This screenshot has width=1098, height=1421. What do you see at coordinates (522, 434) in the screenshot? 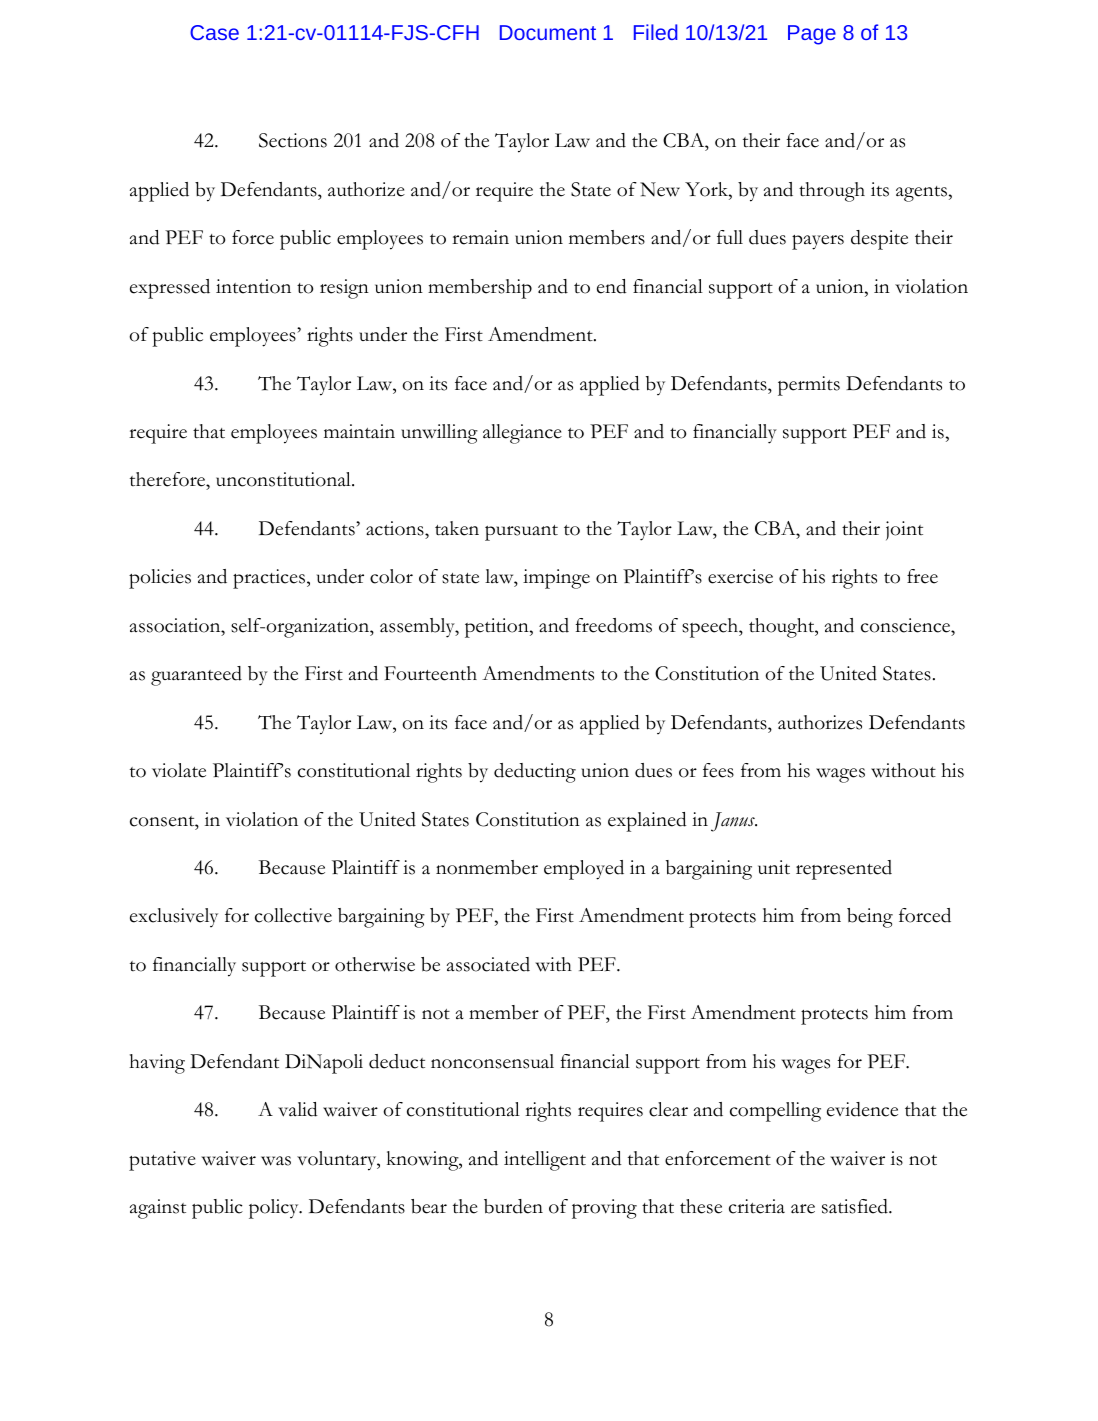
I see `allegiance` at bounding box center [522, 434].
